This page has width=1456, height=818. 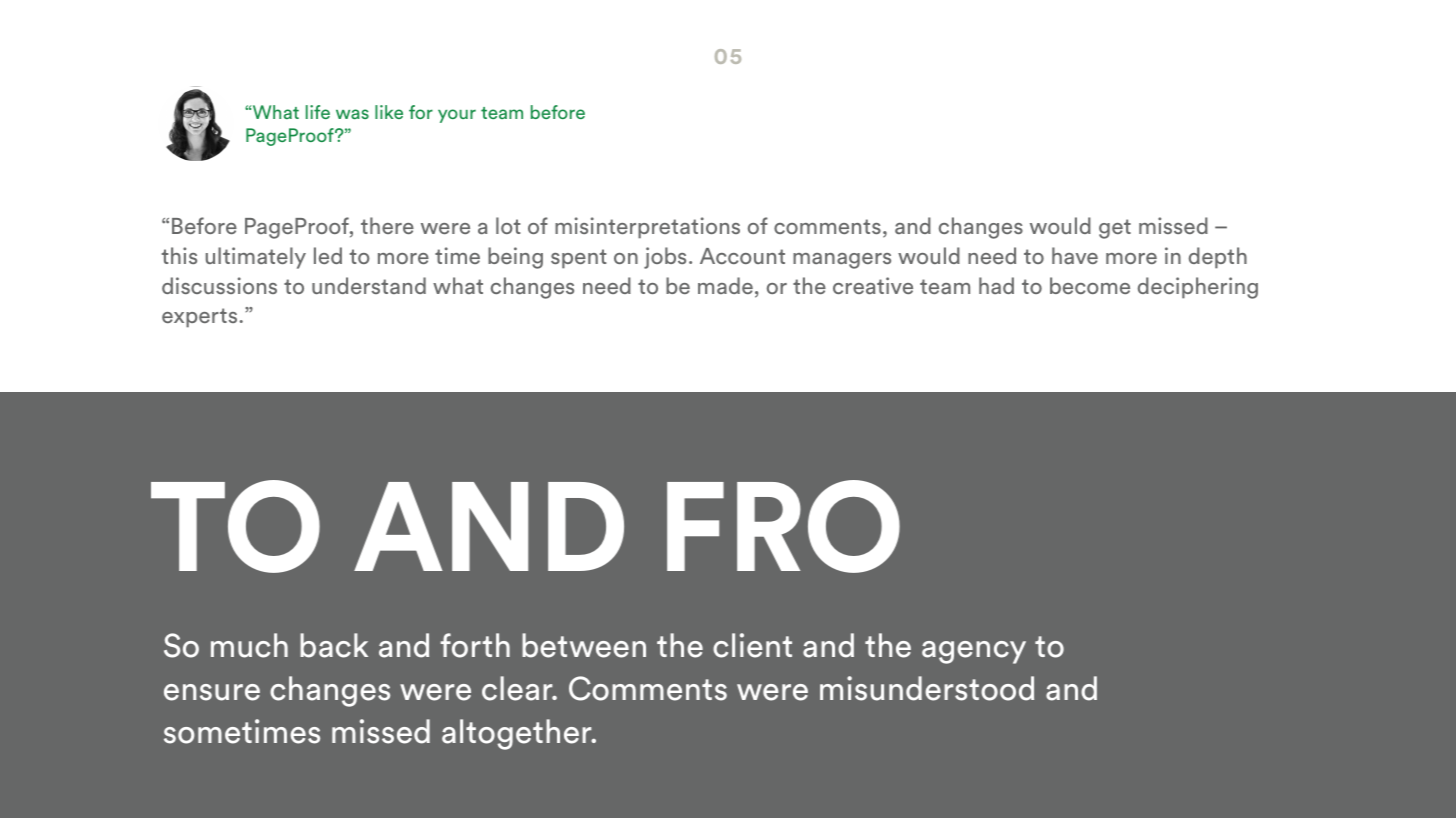 What do you see at coordinates (212, 692) in the page?
I see `ensure` at bounding box center [212, 692].
